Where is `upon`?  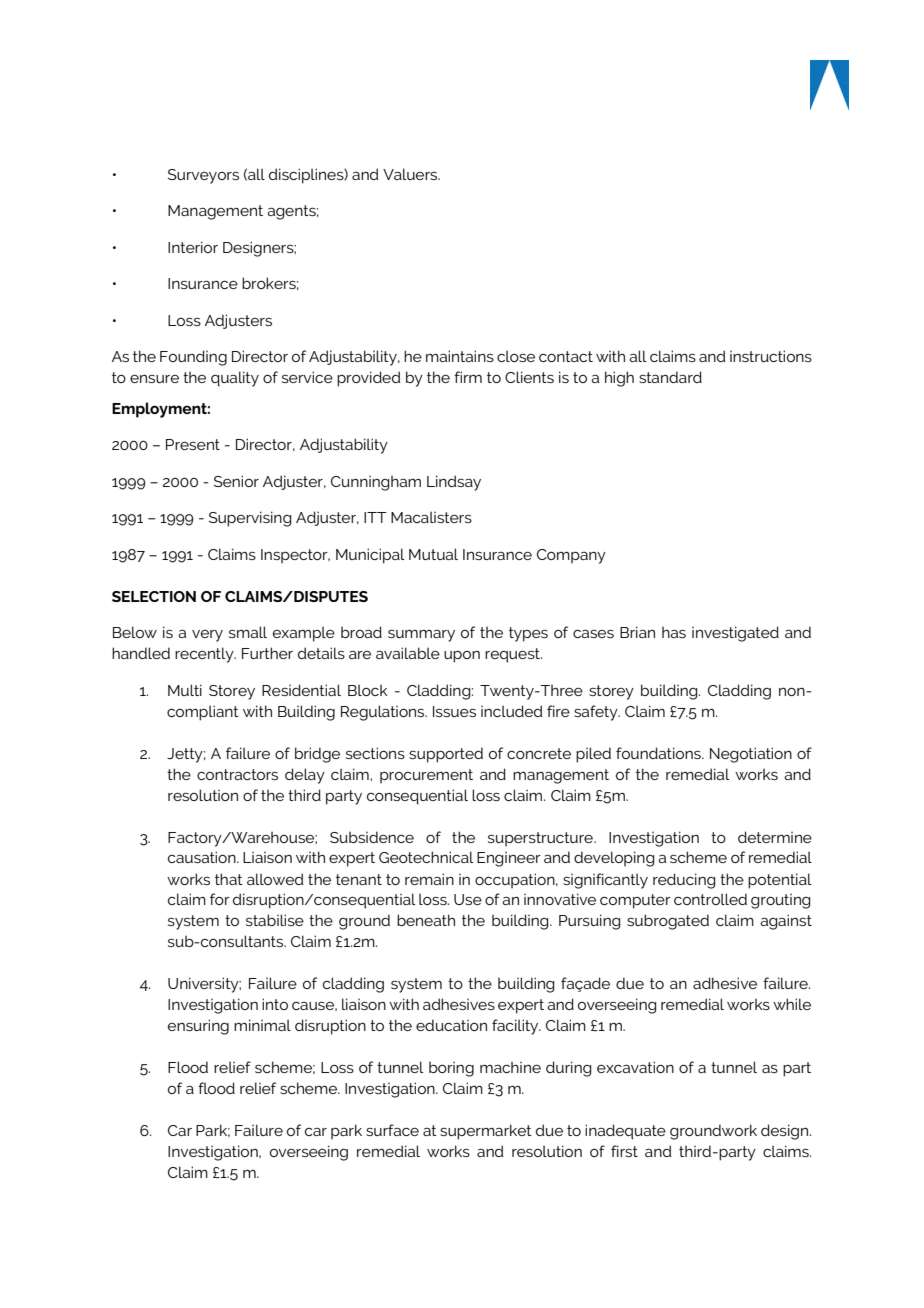
upon is located at coordinates (462, 657).
